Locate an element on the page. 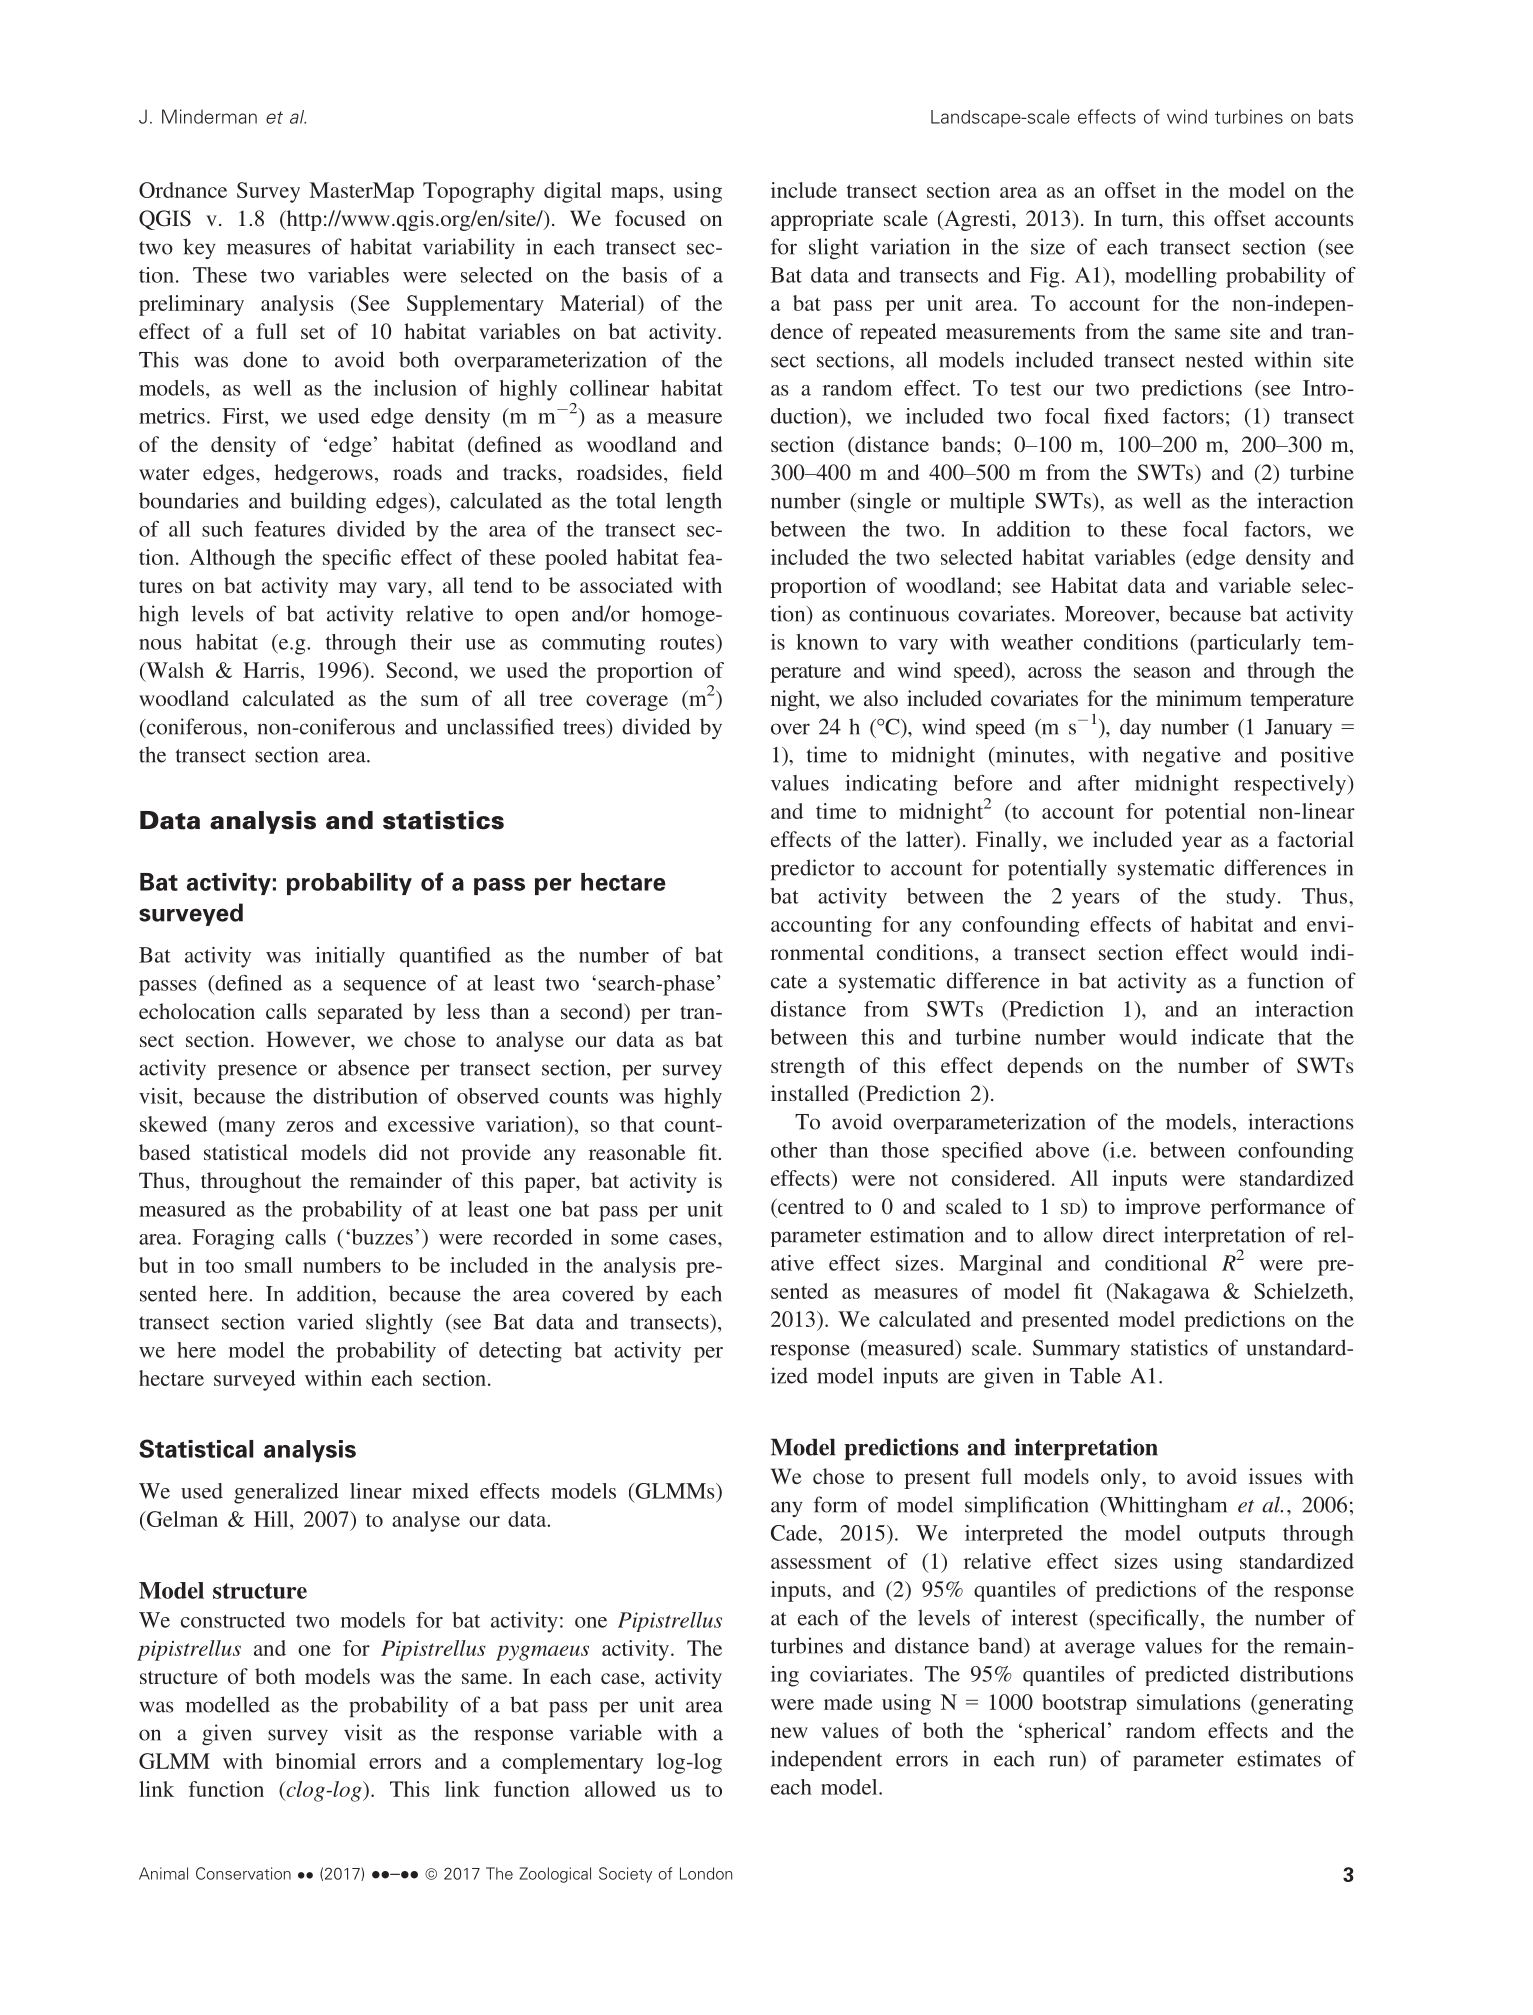 This document has height=2015, width=1533. minimum is located at coordinates (1199, 698).
